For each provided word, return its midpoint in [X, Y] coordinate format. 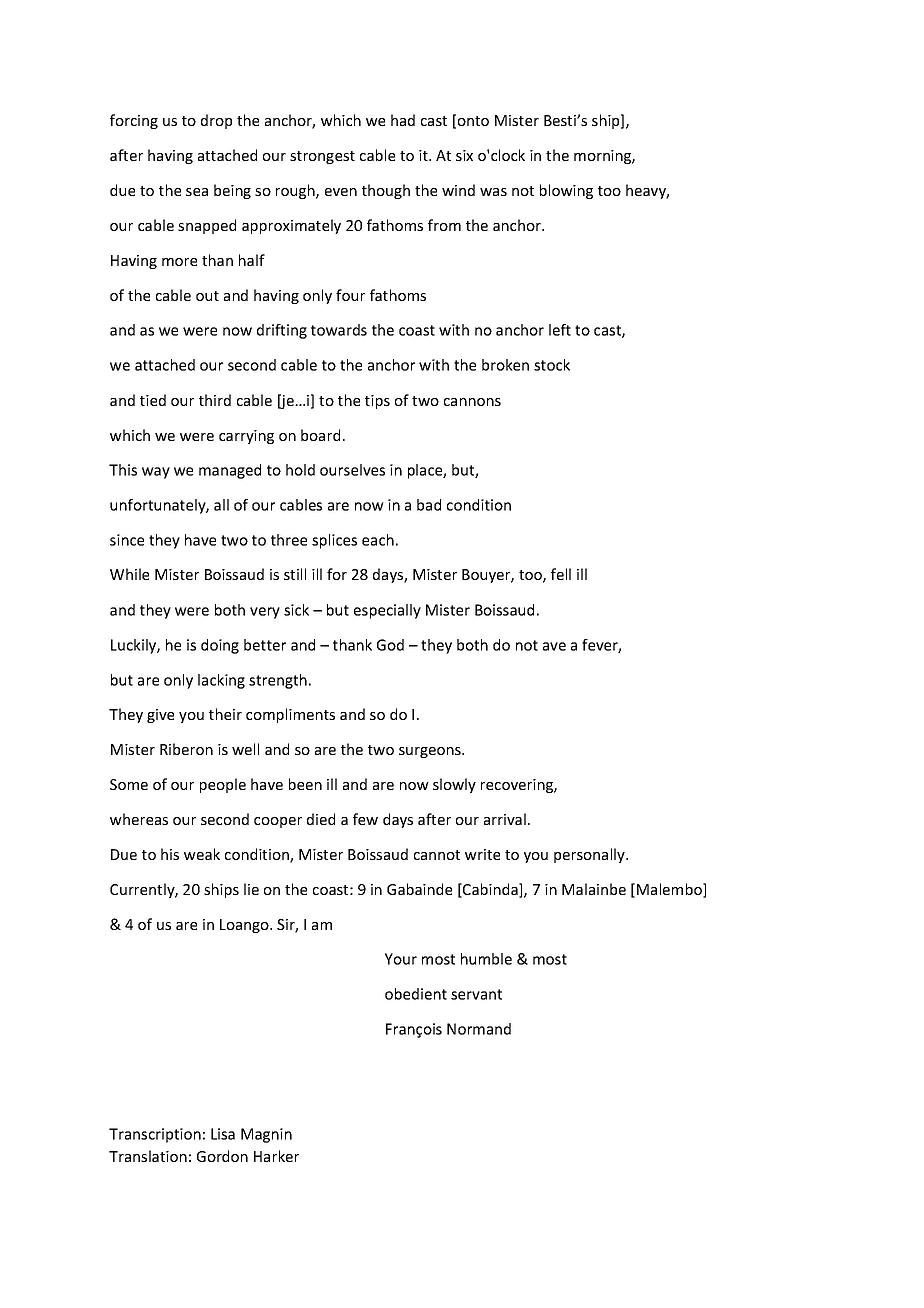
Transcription [155, 1135]
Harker [276, 1156]
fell [561, 574]
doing [220, 646]
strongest [322, 157]
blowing [566, 191]
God [390, 645]
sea [197, 192]
